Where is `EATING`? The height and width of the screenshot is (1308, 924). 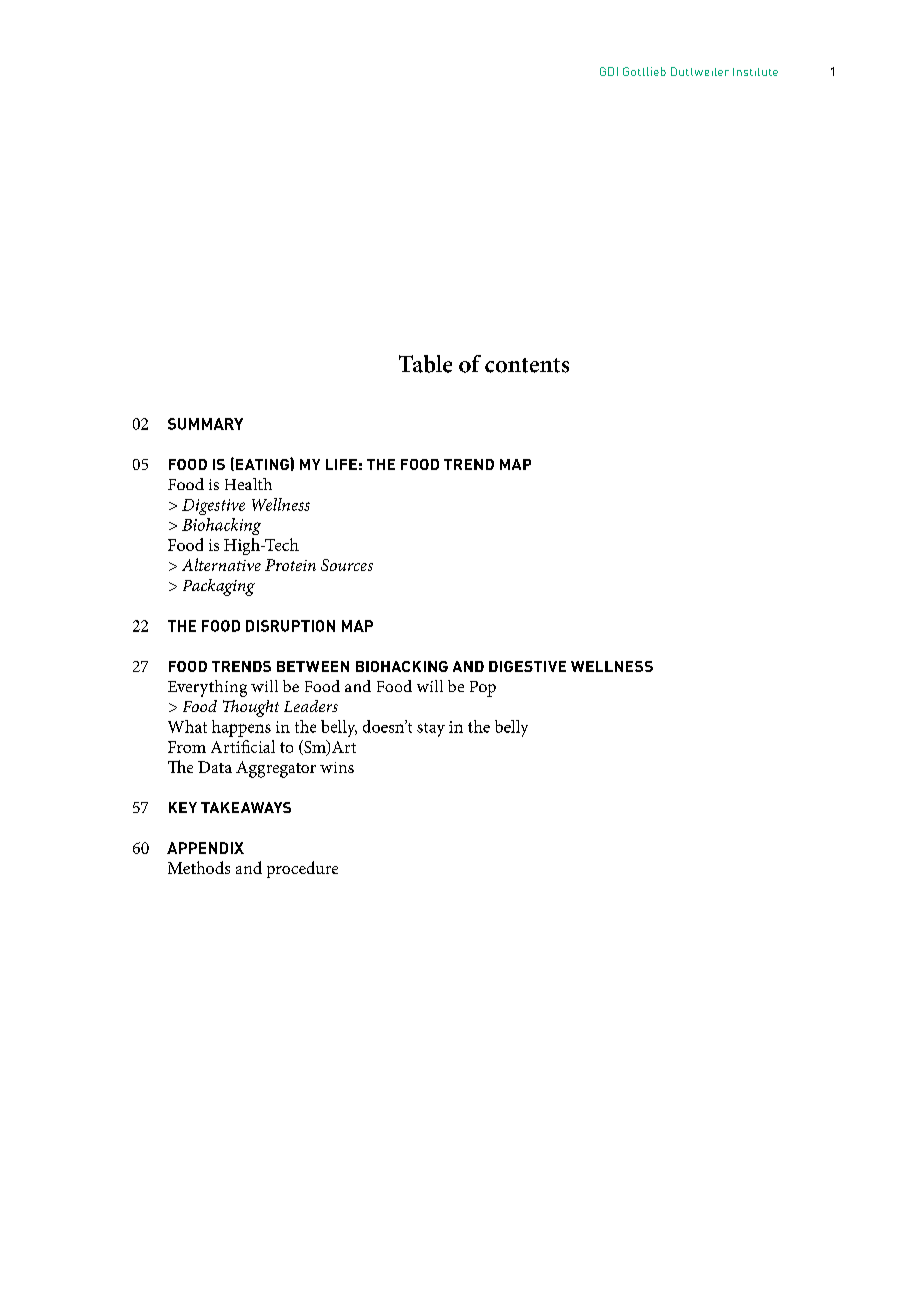 EATING is located at coordinates (262, 464).
